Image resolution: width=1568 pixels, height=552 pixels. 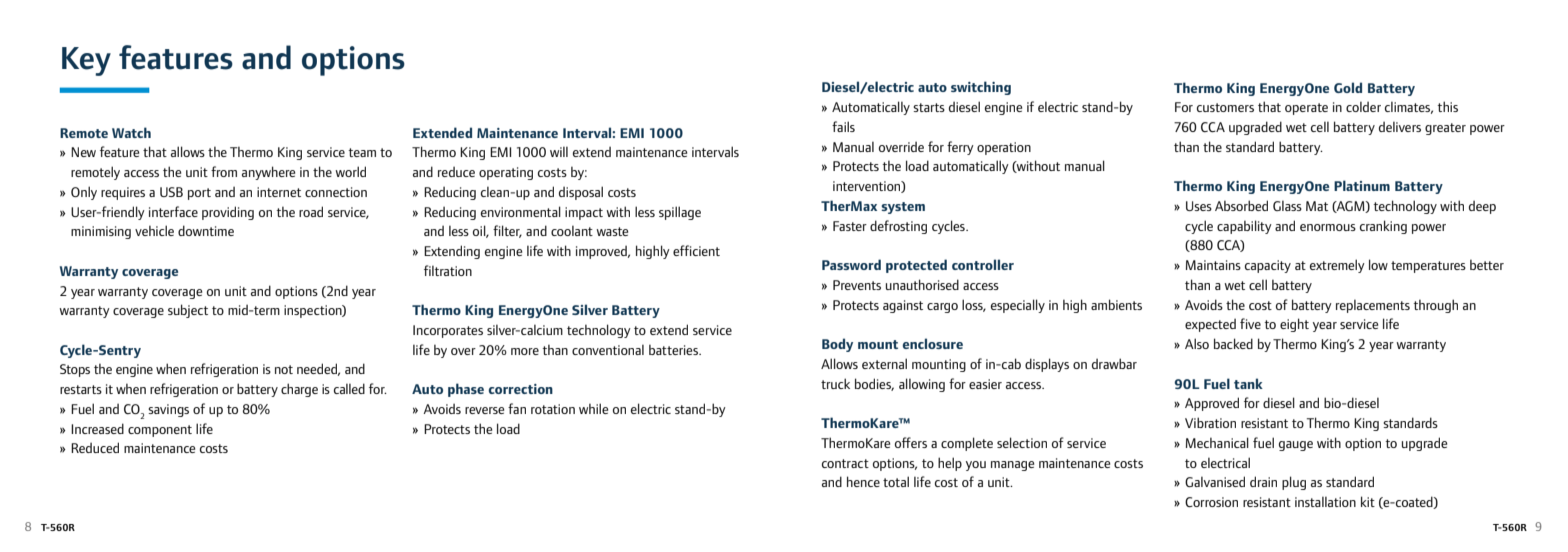 What do you see at coordinates (981, 88) in the document?
I see `switching` at bounding box center [981, 88].
